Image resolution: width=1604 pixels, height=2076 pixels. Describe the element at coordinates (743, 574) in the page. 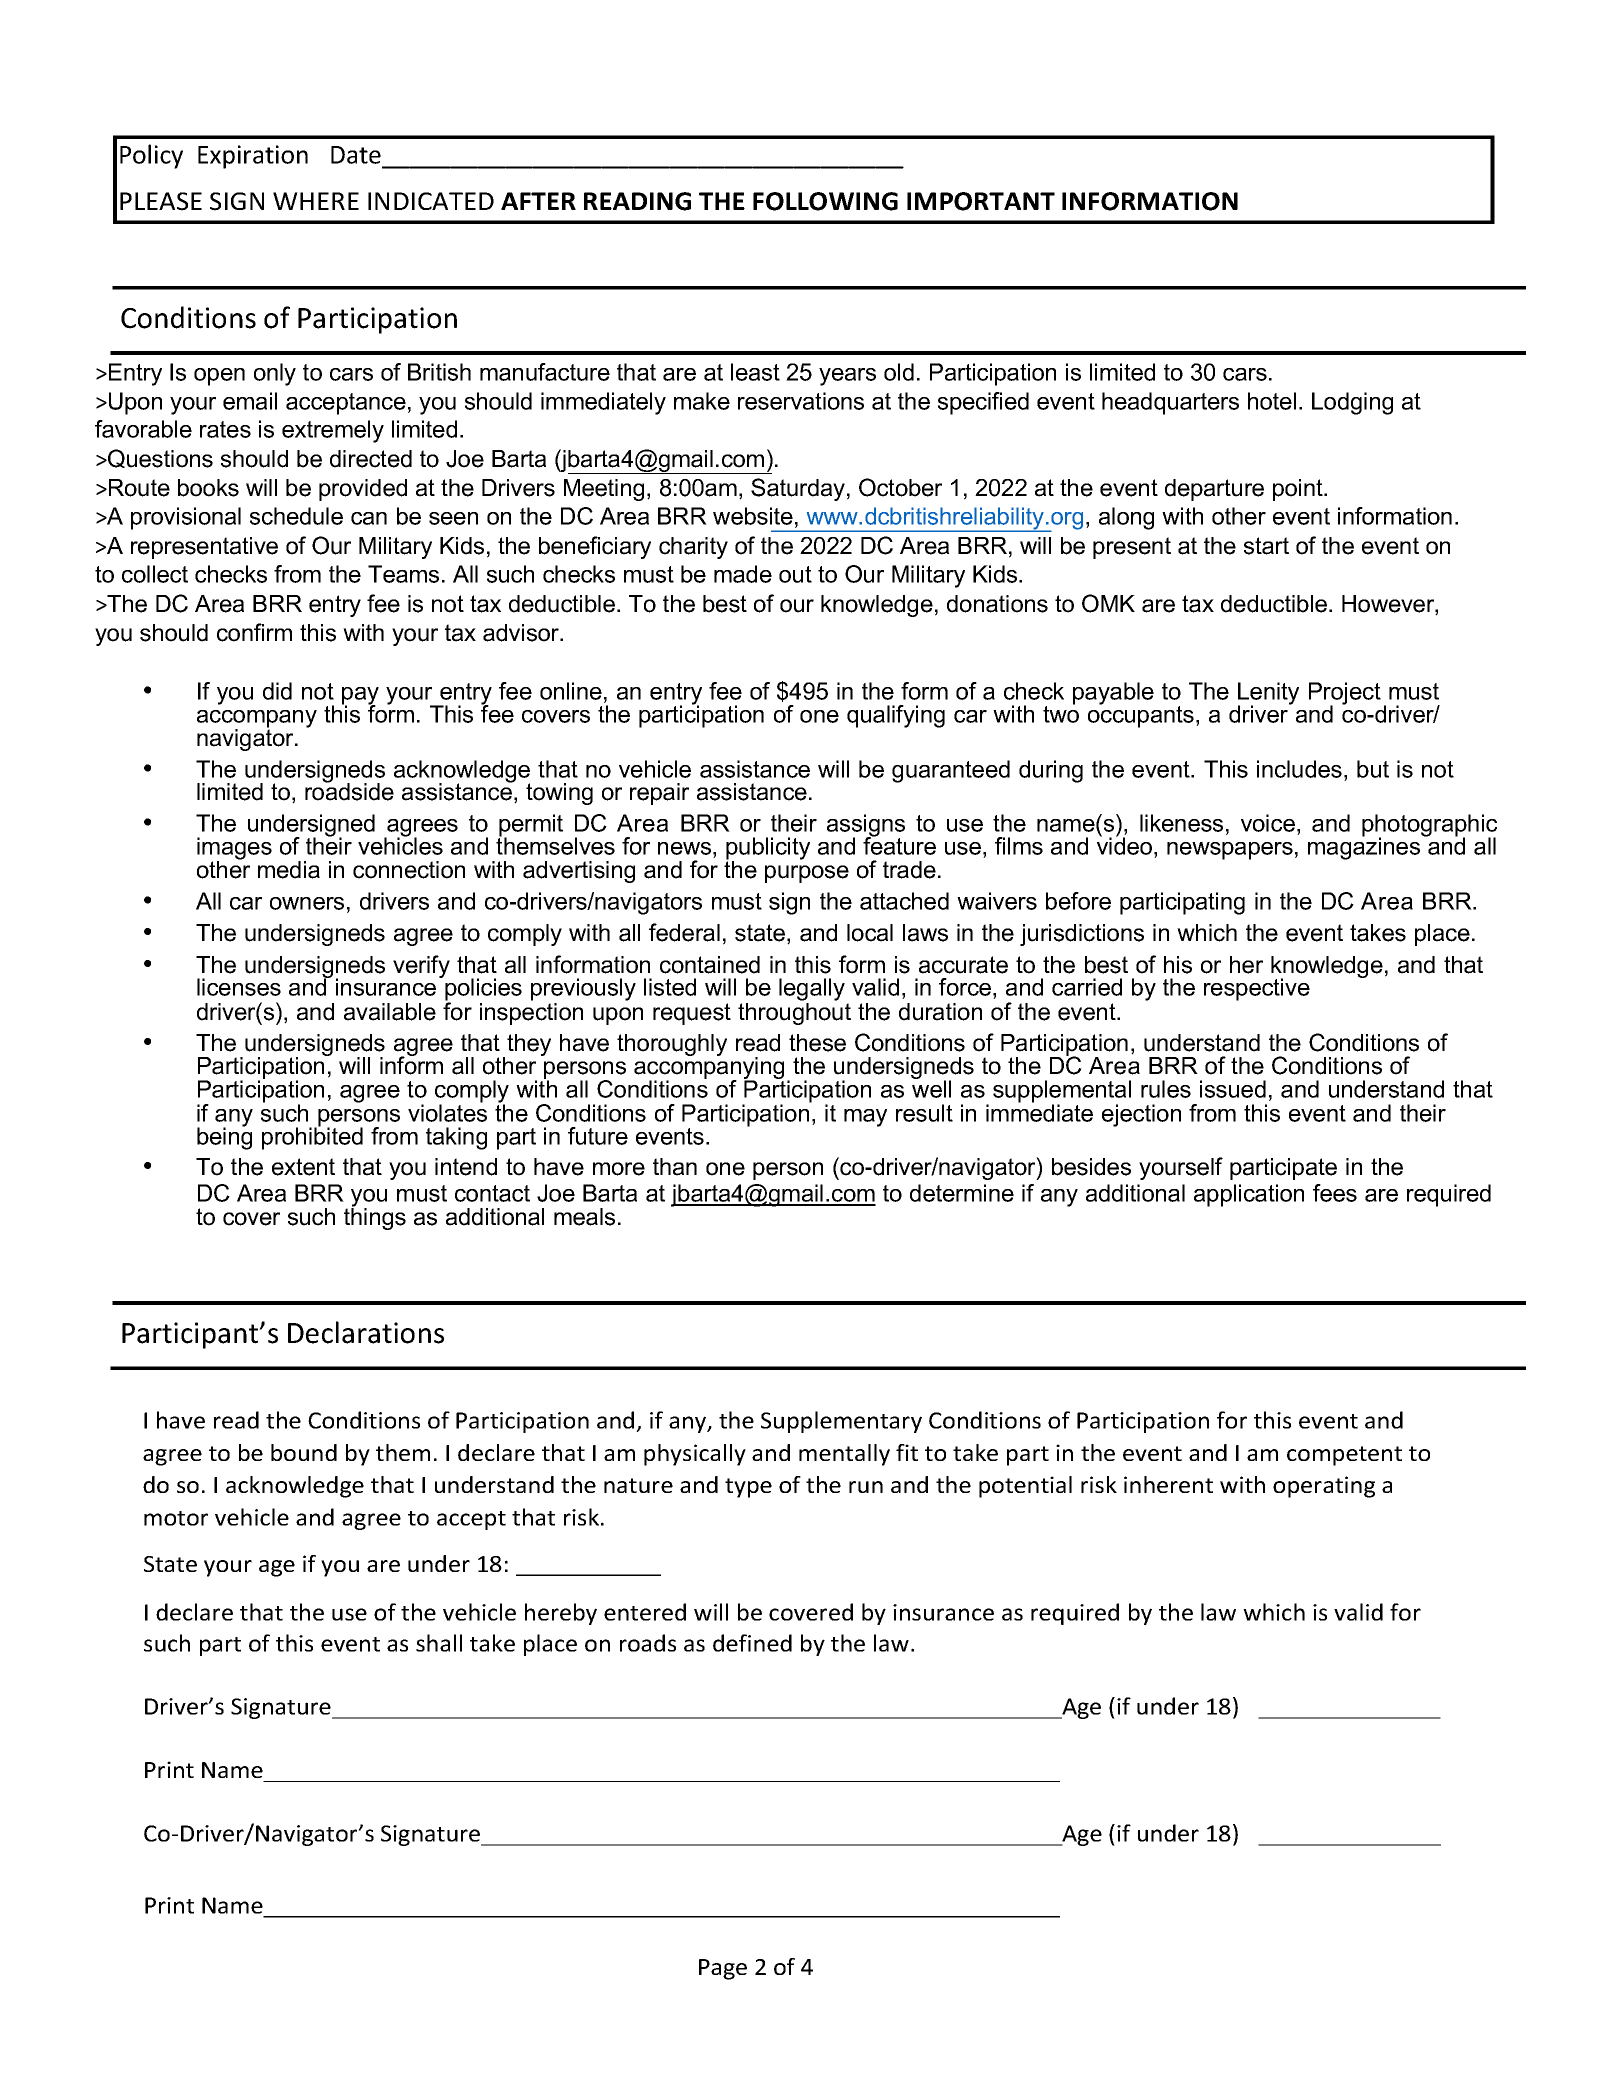

I see `made` at that location.
